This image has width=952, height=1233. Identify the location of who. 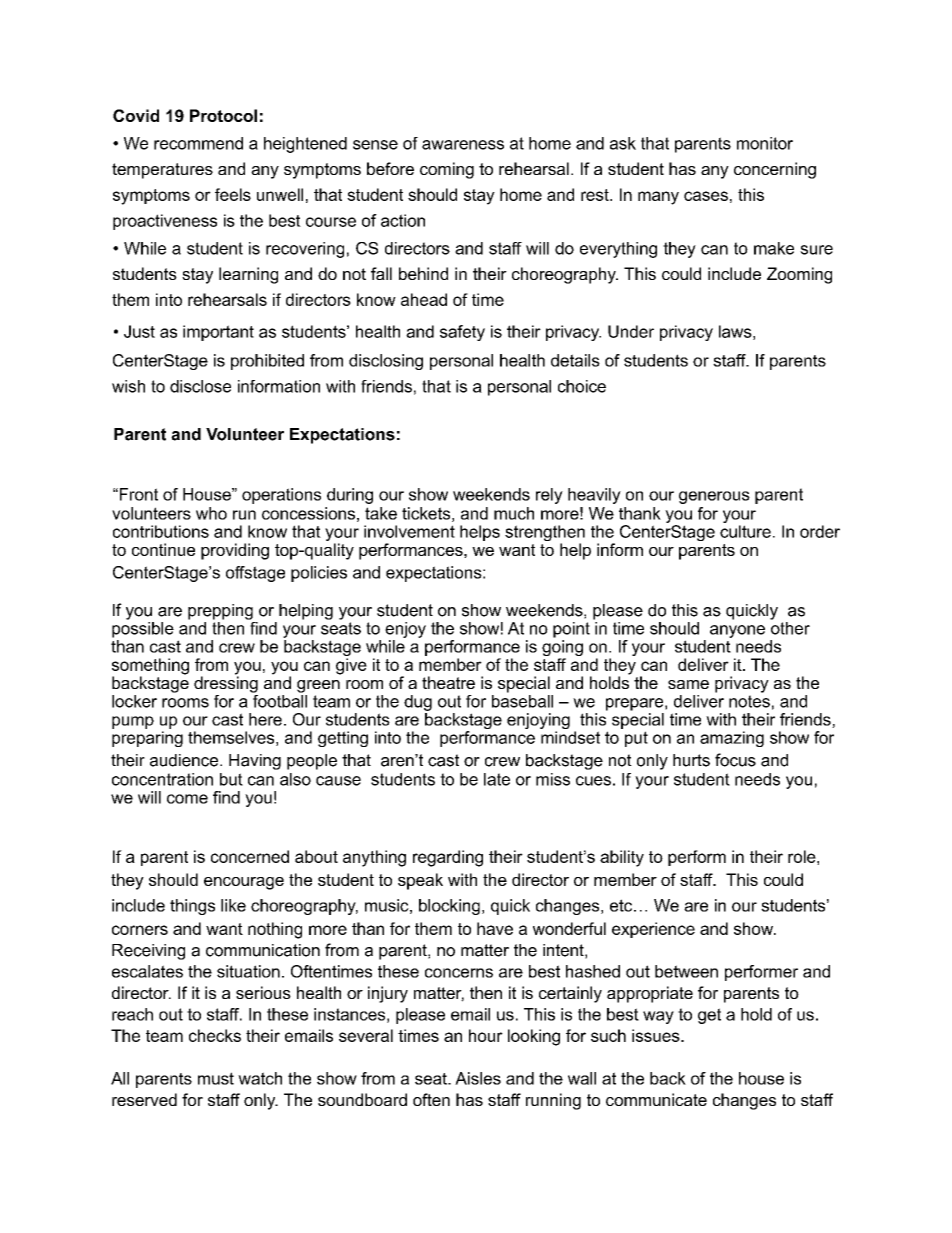
(211, 513).
